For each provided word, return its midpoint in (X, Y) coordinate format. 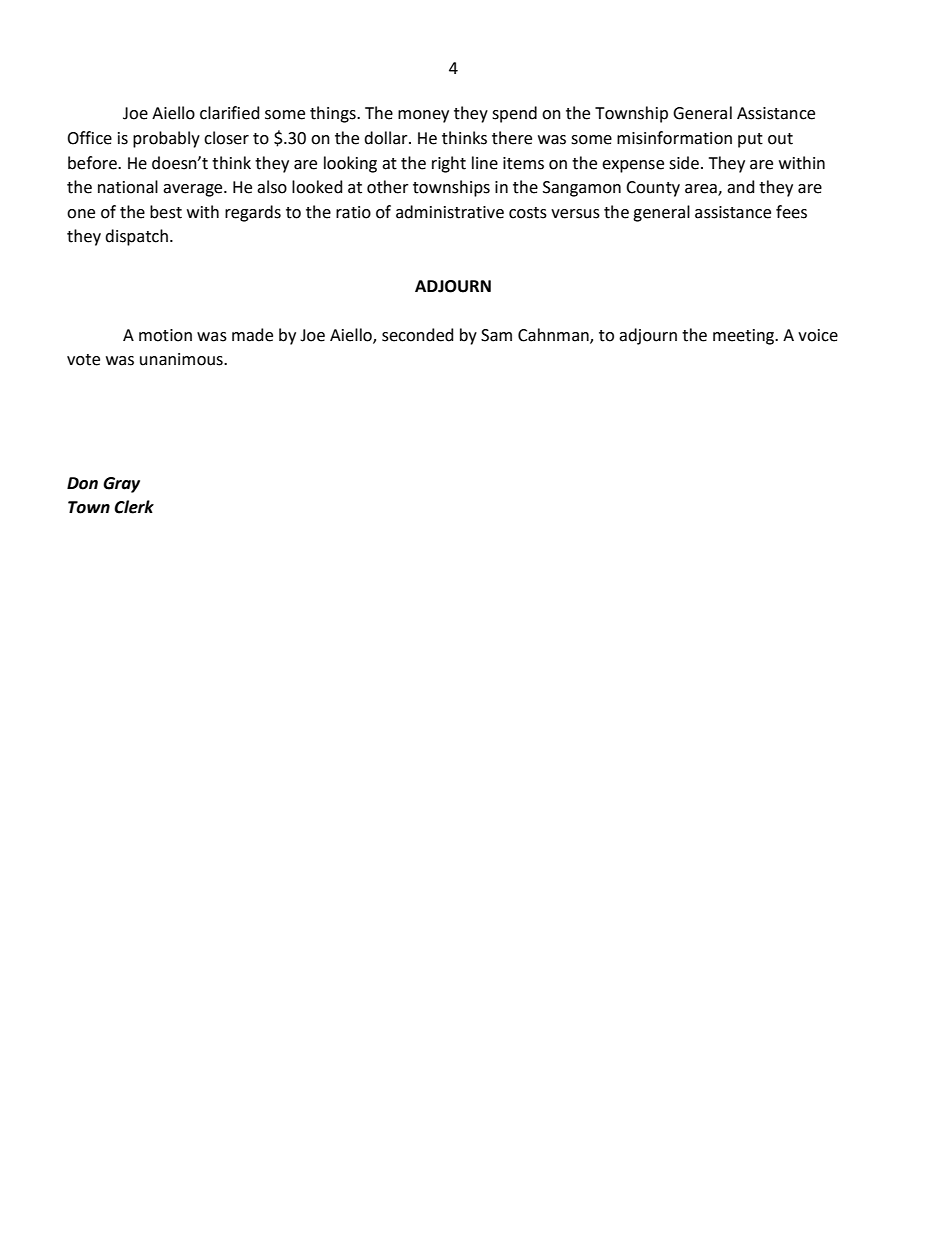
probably (166, 139)
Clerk (134, 507)
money (423, 116)
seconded (417, 335)
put (750, 140)
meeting (745, 337)
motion (165, 335)
